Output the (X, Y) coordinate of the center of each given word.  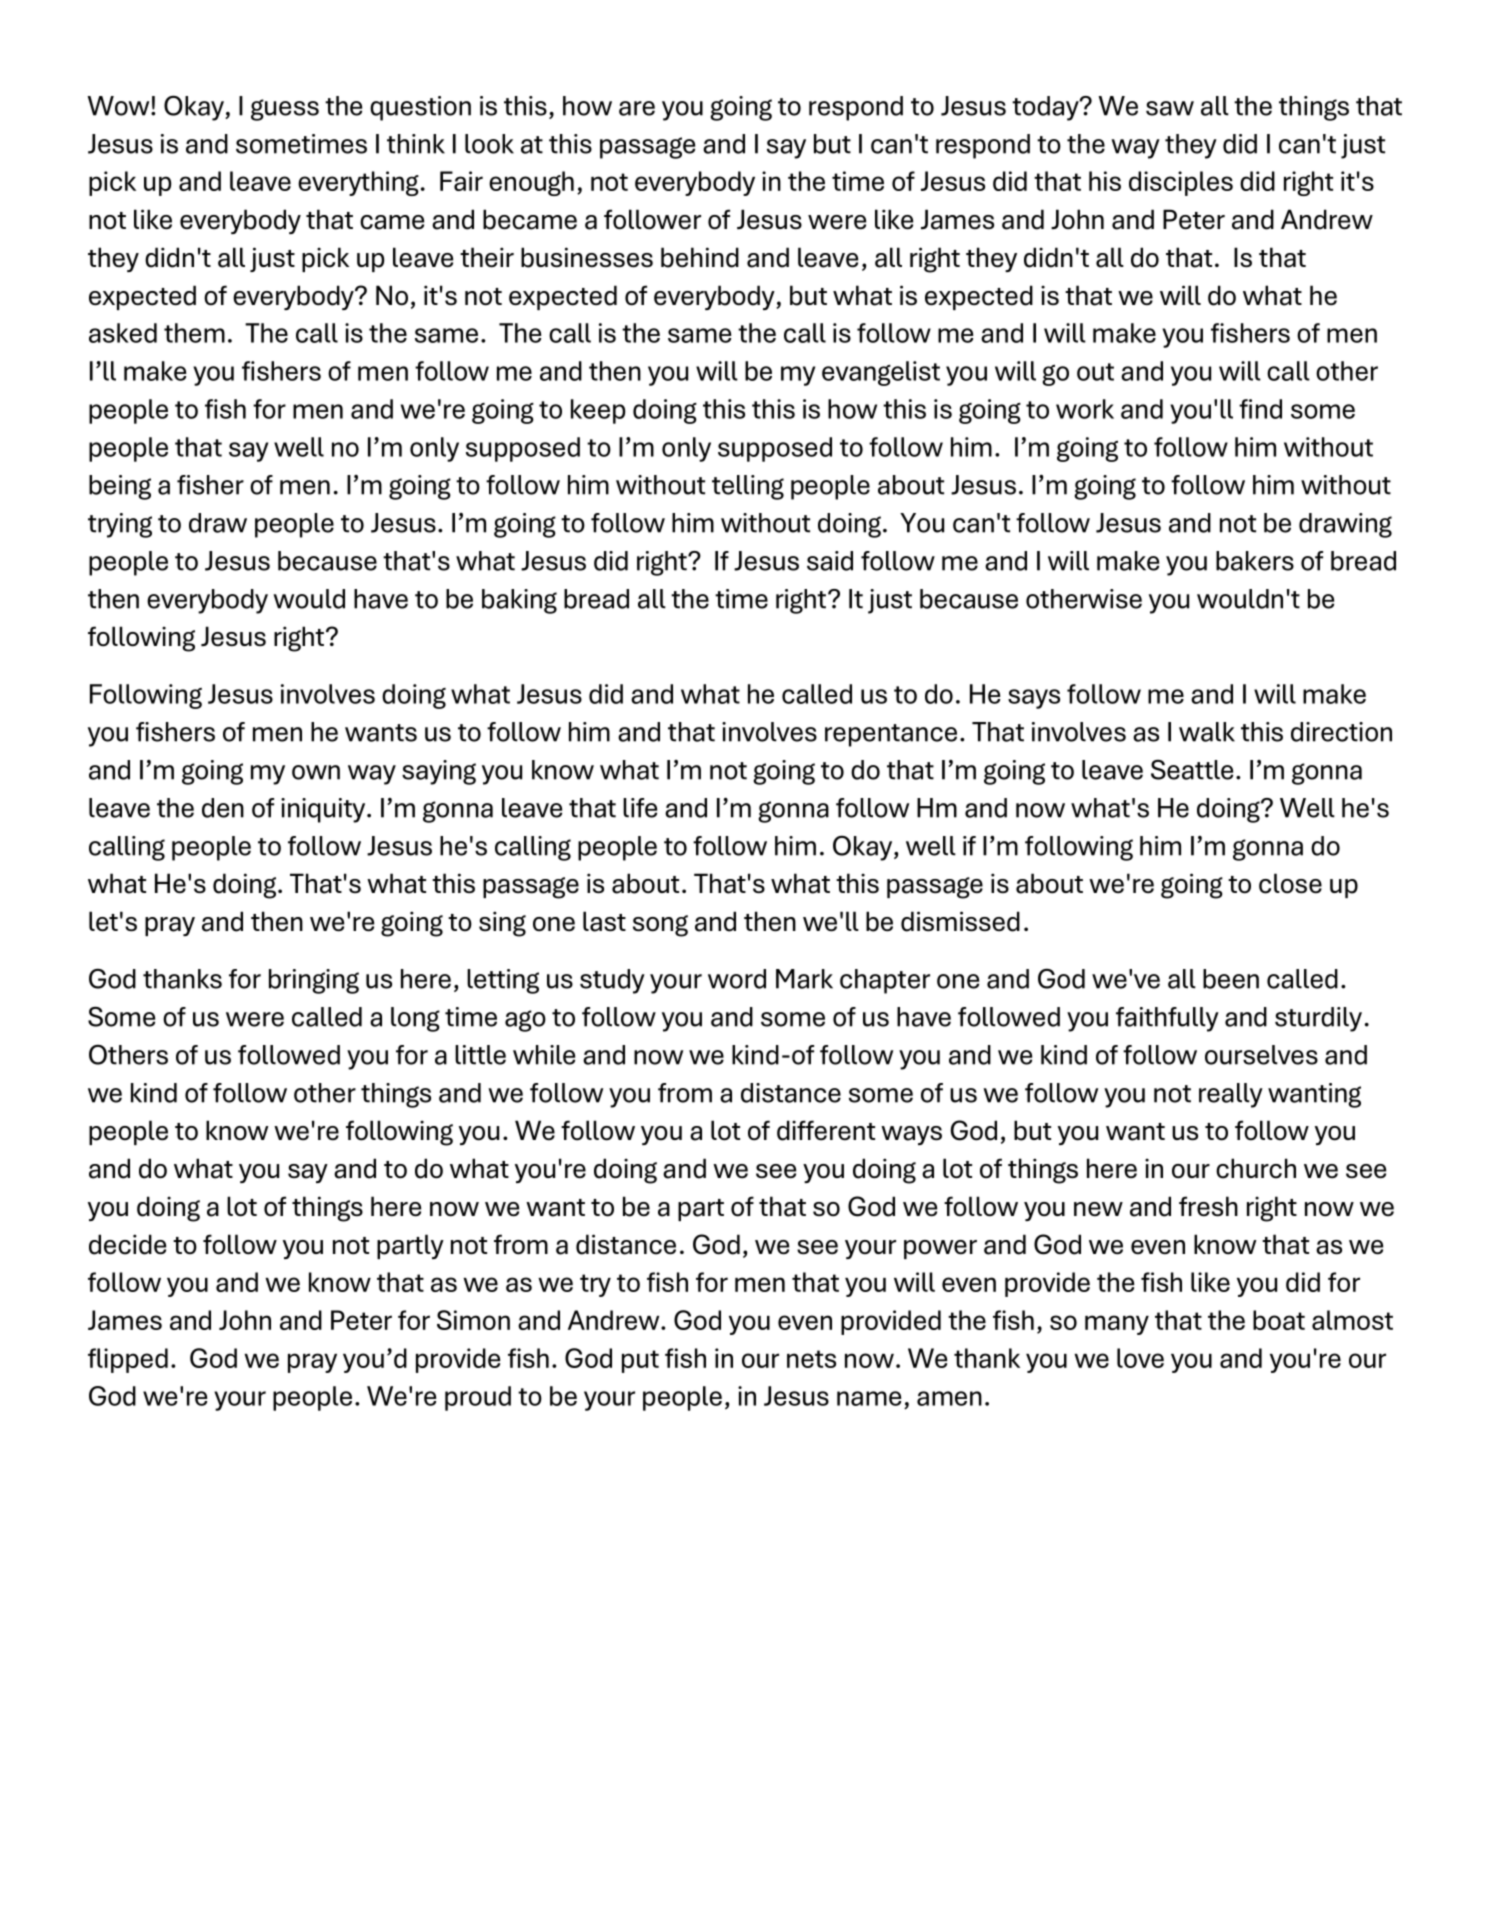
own (316, 772)
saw (1170, 108)
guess (285, 110)
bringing (314, 981)
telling (748, 487)
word (737, 979)
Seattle (1192, 770)
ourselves (1261, 1055)
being (120, 487)
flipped (128, 1360)
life (640, 808)
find (1260, 409)
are (637, 108)
